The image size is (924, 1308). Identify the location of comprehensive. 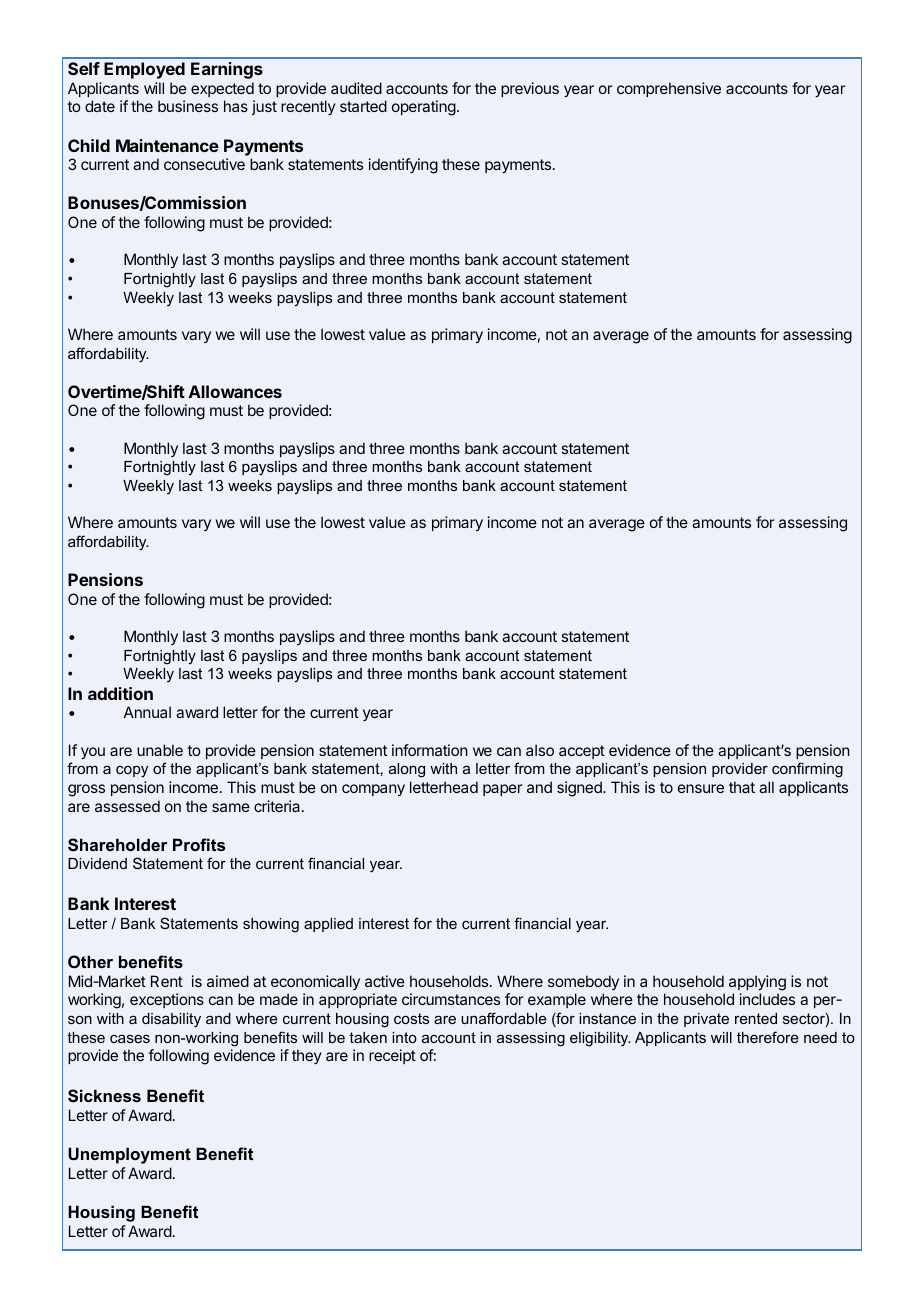
(669, 89).
